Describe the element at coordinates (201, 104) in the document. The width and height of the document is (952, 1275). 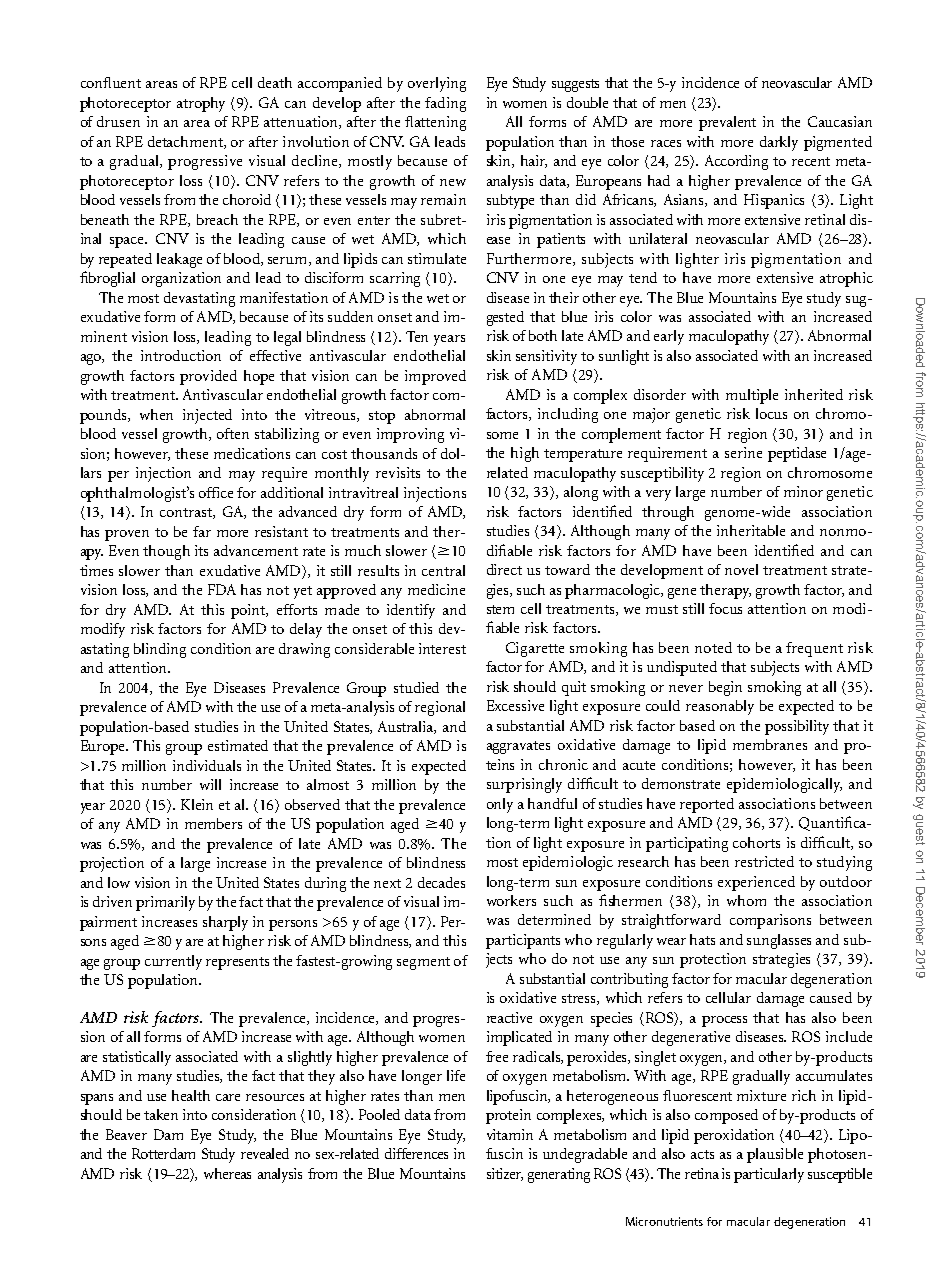
I see `atrophy` at that location.
